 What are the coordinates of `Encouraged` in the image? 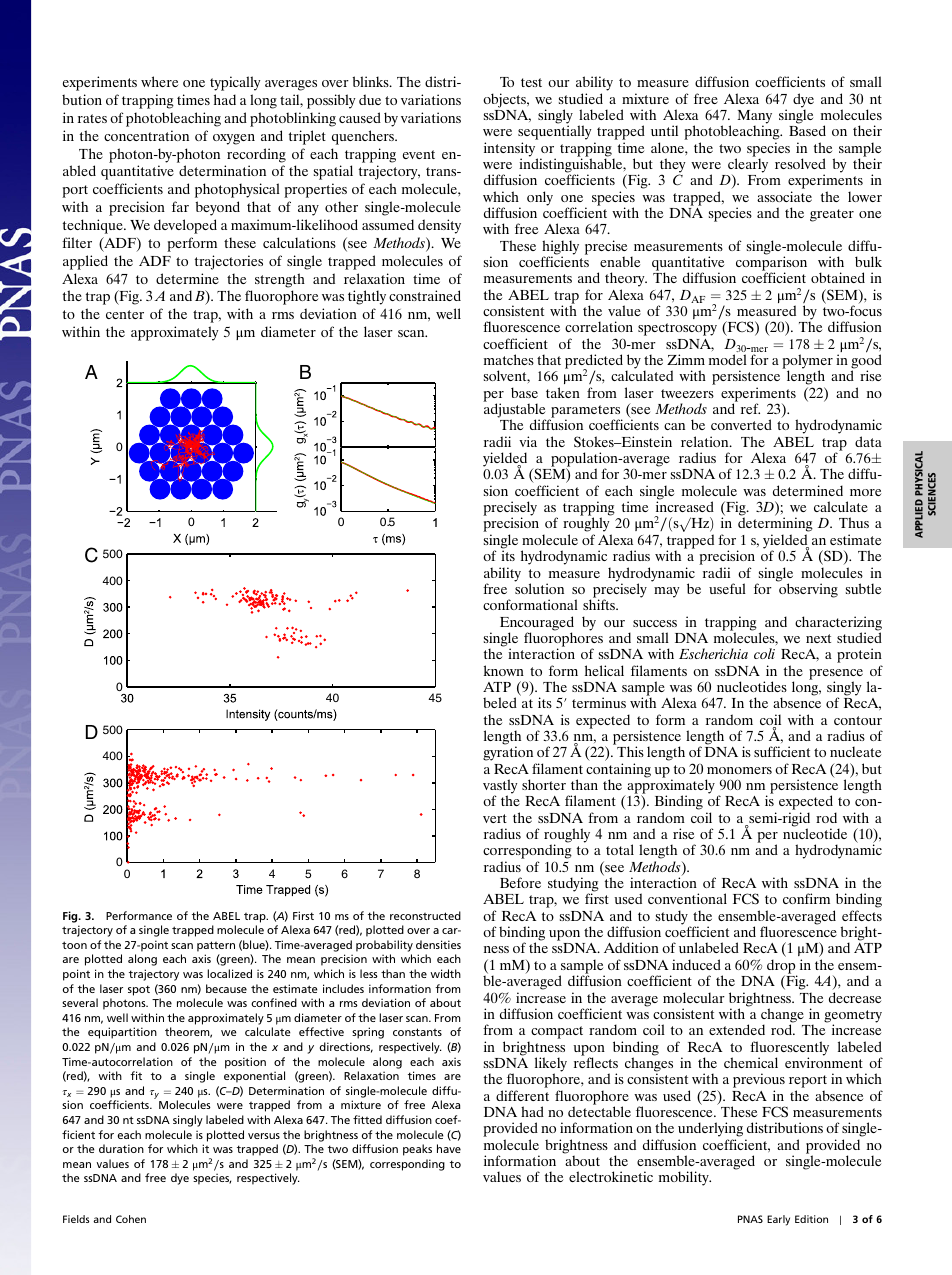 It's located at (537, 624).
